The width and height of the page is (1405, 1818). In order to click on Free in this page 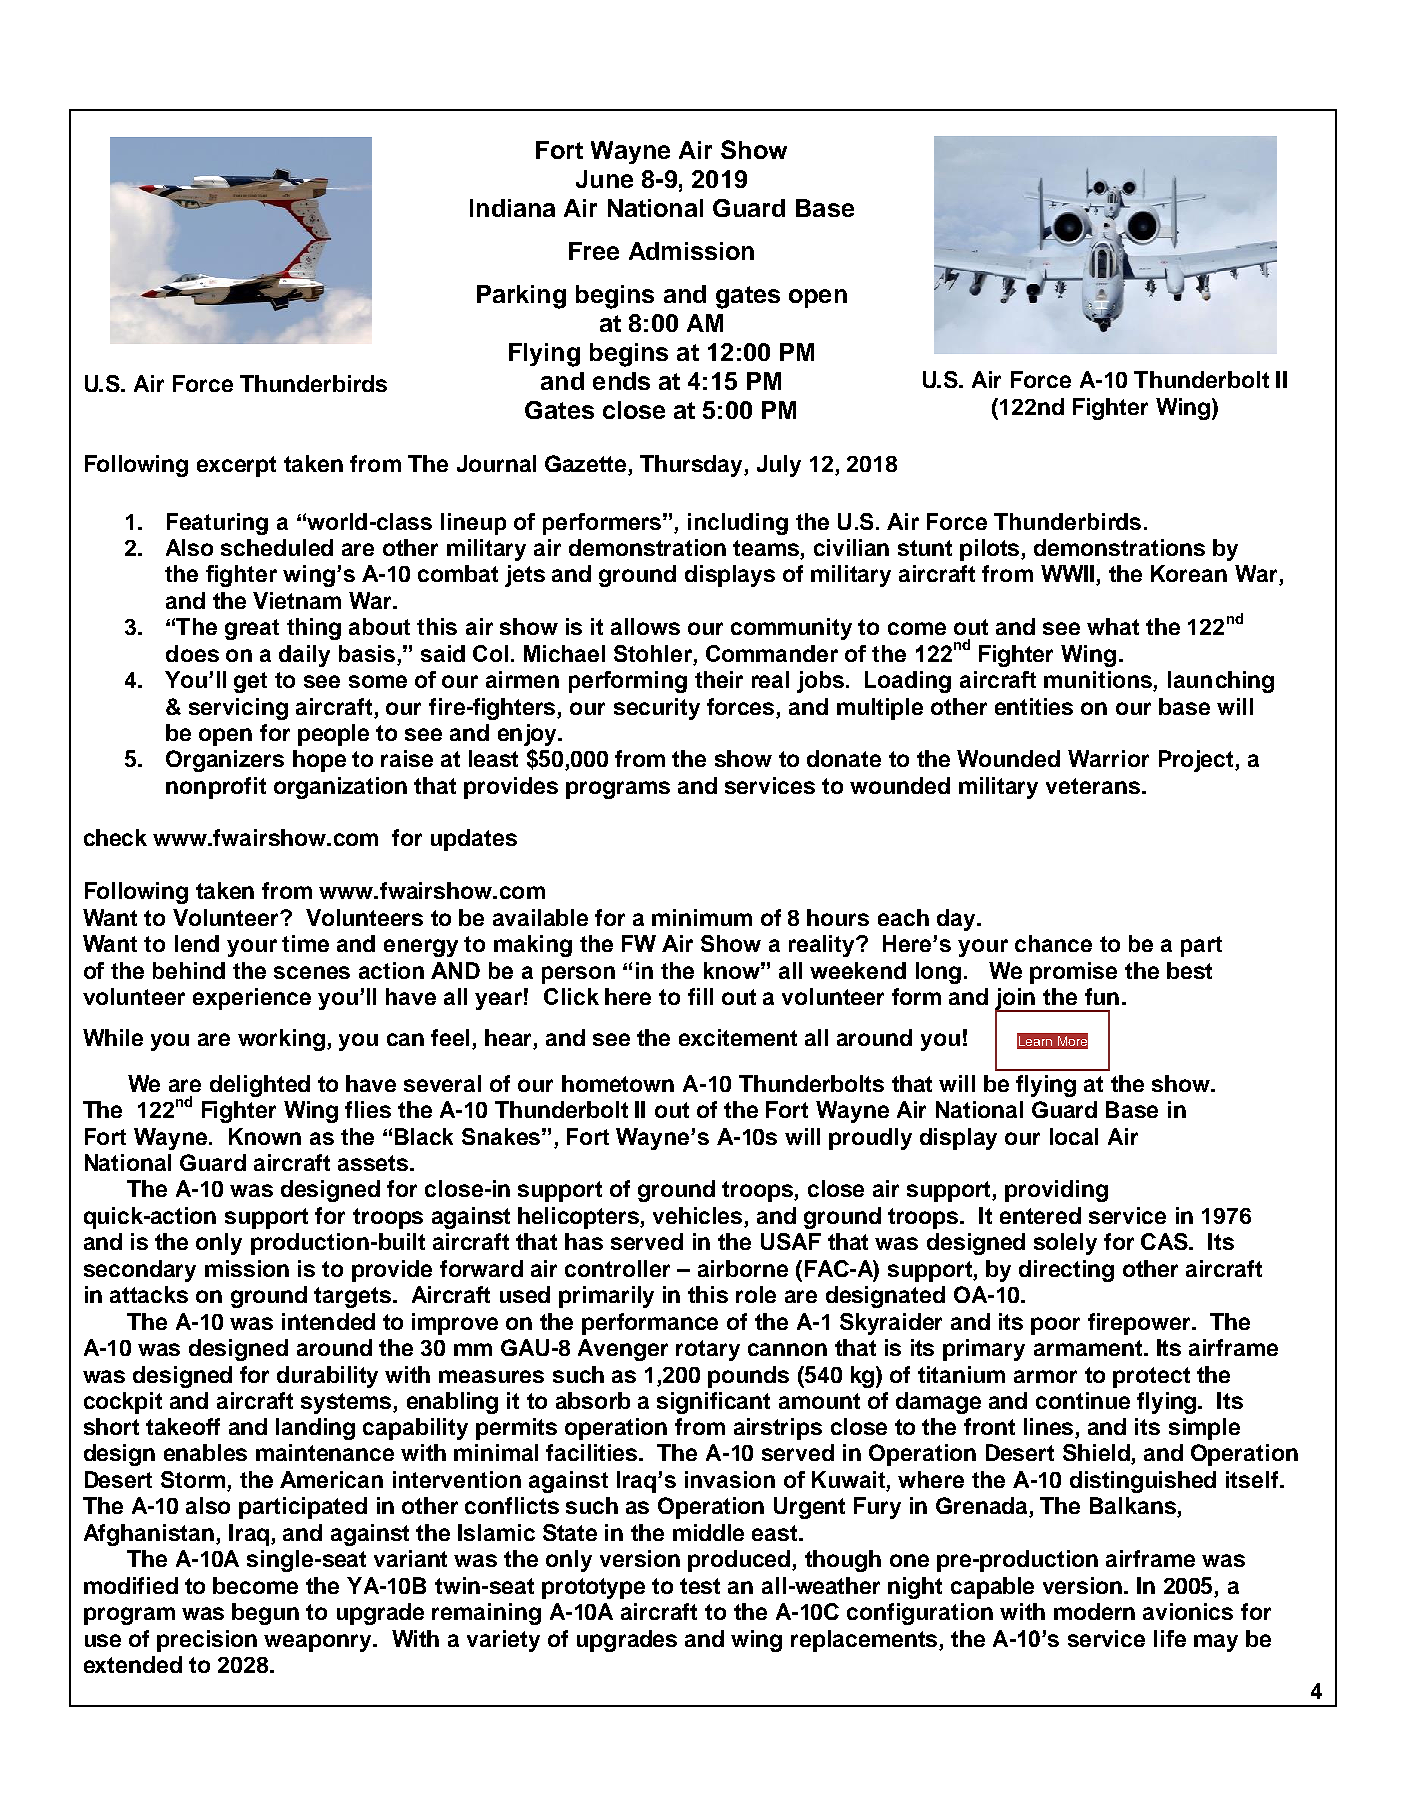, I will do `click(594, 251)`.
